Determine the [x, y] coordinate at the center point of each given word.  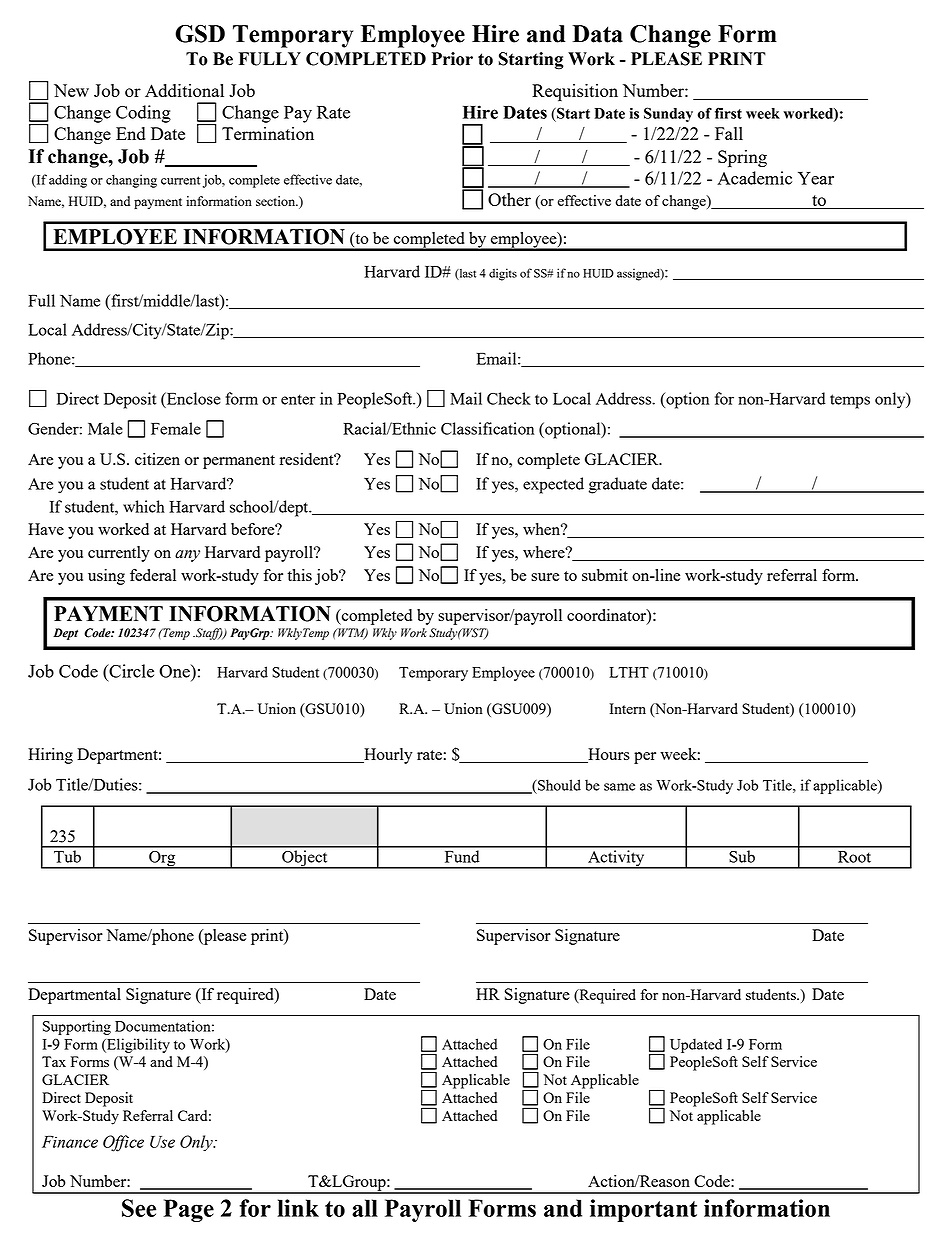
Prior [452, 59]
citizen [157, 459]
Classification [487, 428]
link [298, 1208]
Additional [184, 90]
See [139, 1208]
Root [854, 857]
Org [162, 860]
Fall [729, 133]
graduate [618, 485]
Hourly [387, 756]
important [643, 1210]
